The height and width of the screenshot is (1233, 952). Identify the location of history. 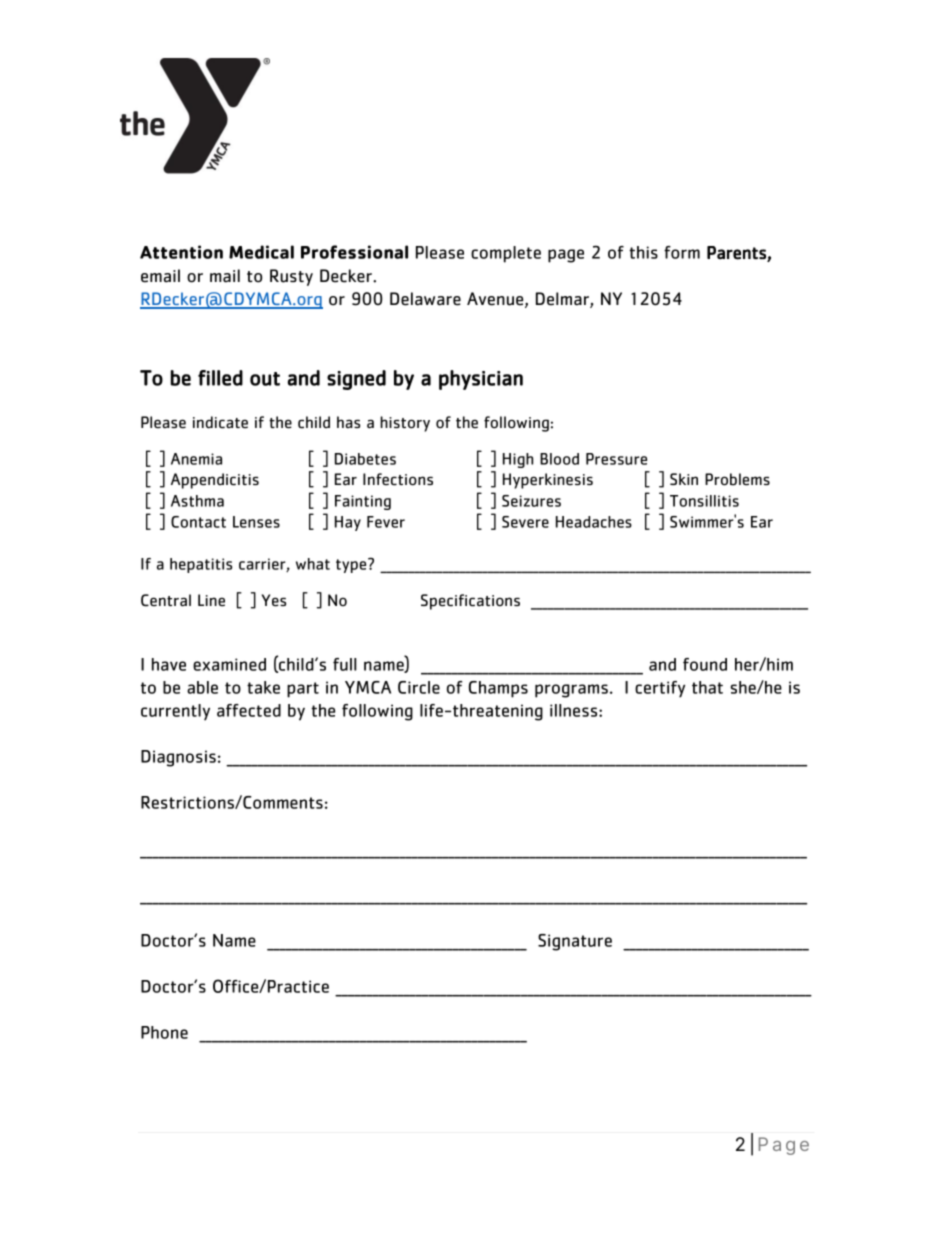
(405, 424).
